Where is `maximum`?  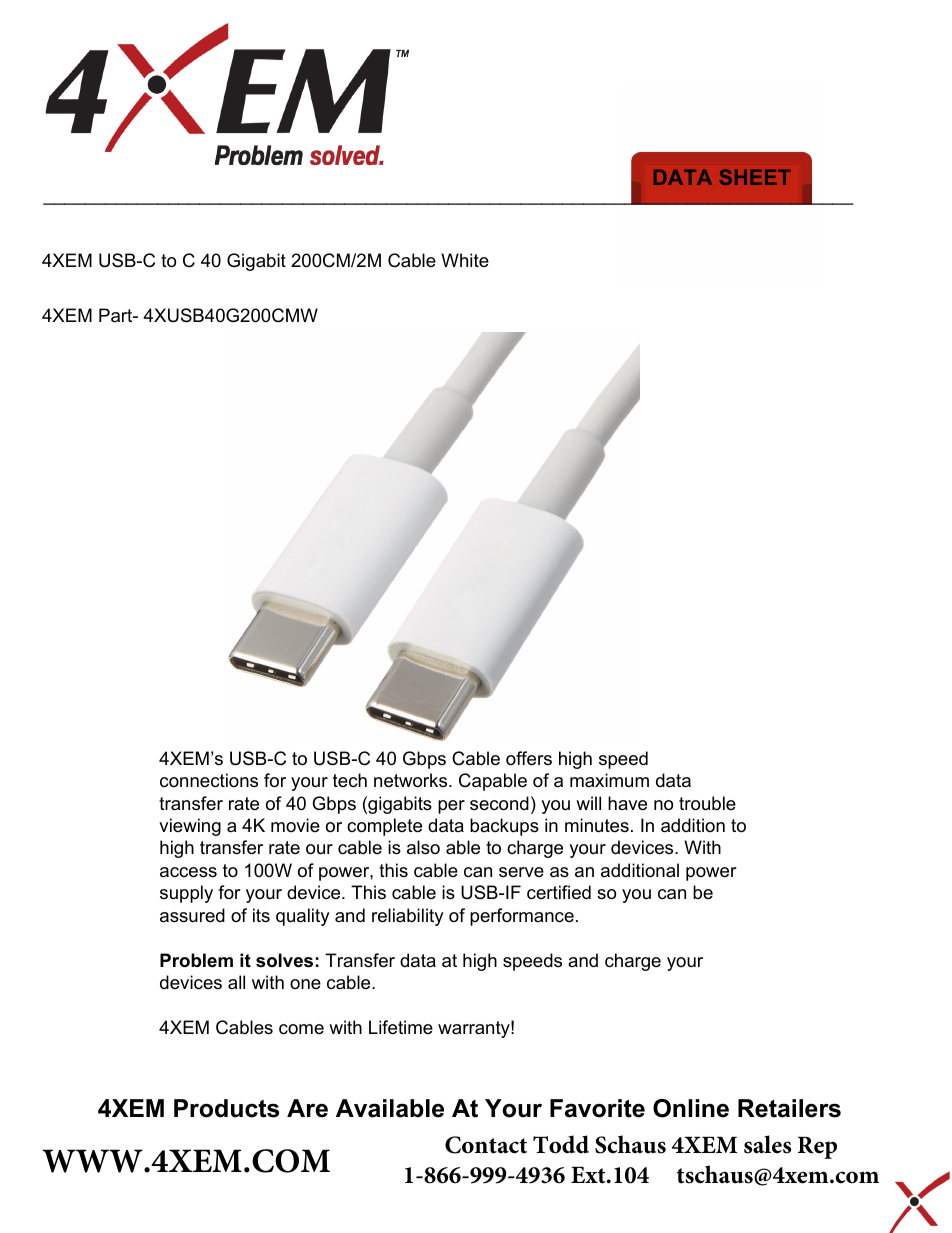 maximum is located at coordinates (609, 780).
